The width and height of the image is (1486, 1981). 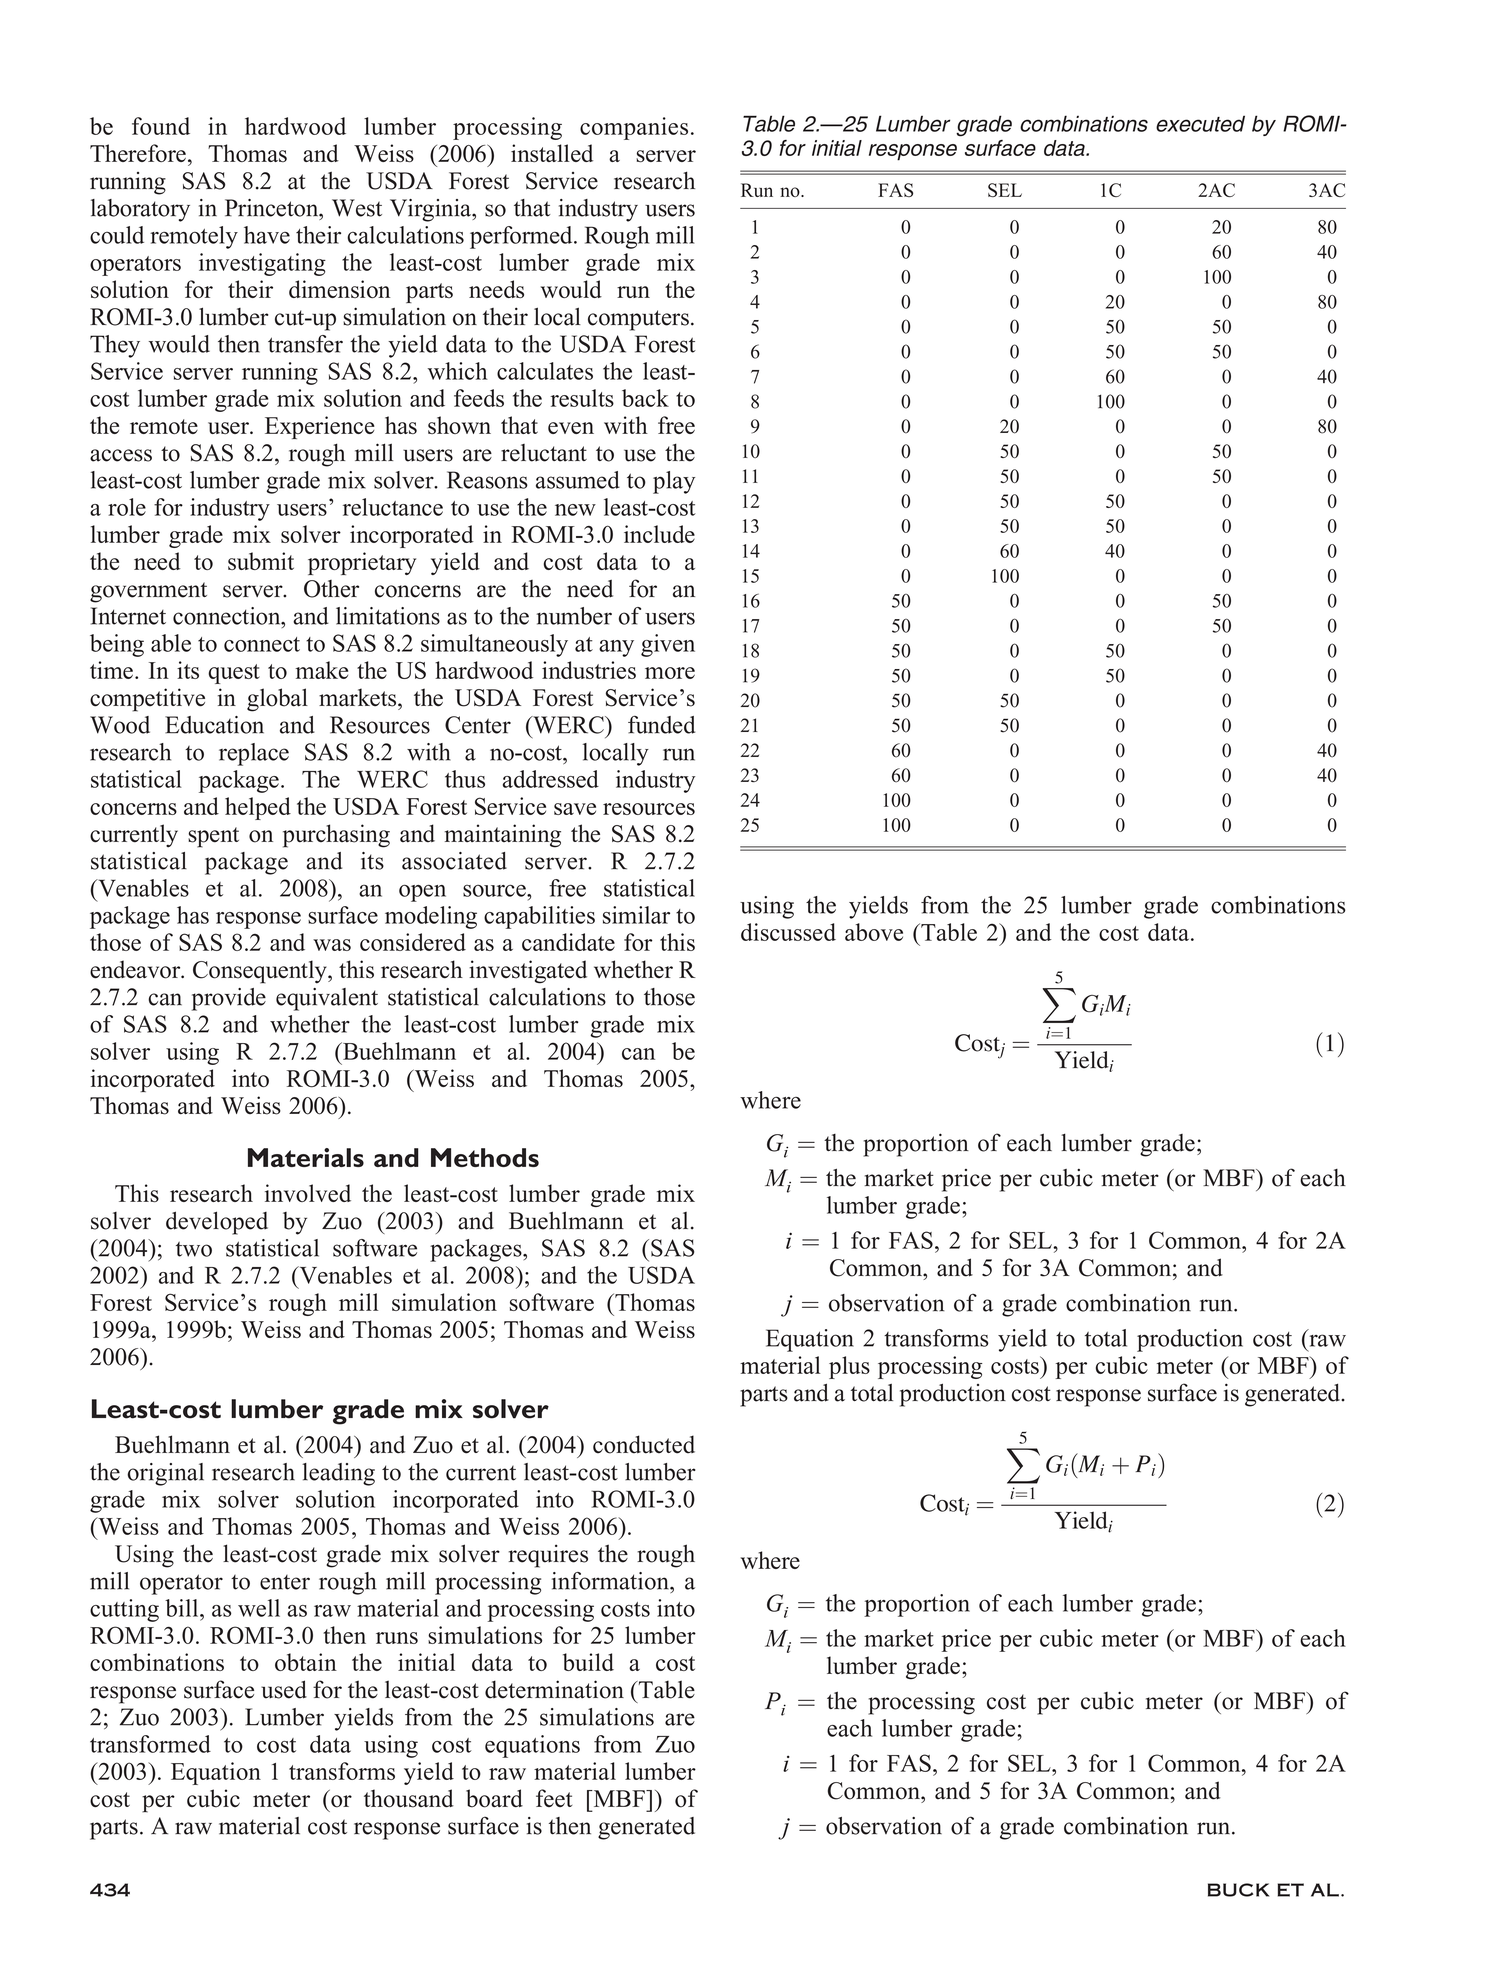 I want to click on similar, so click(x=636, y=915).
